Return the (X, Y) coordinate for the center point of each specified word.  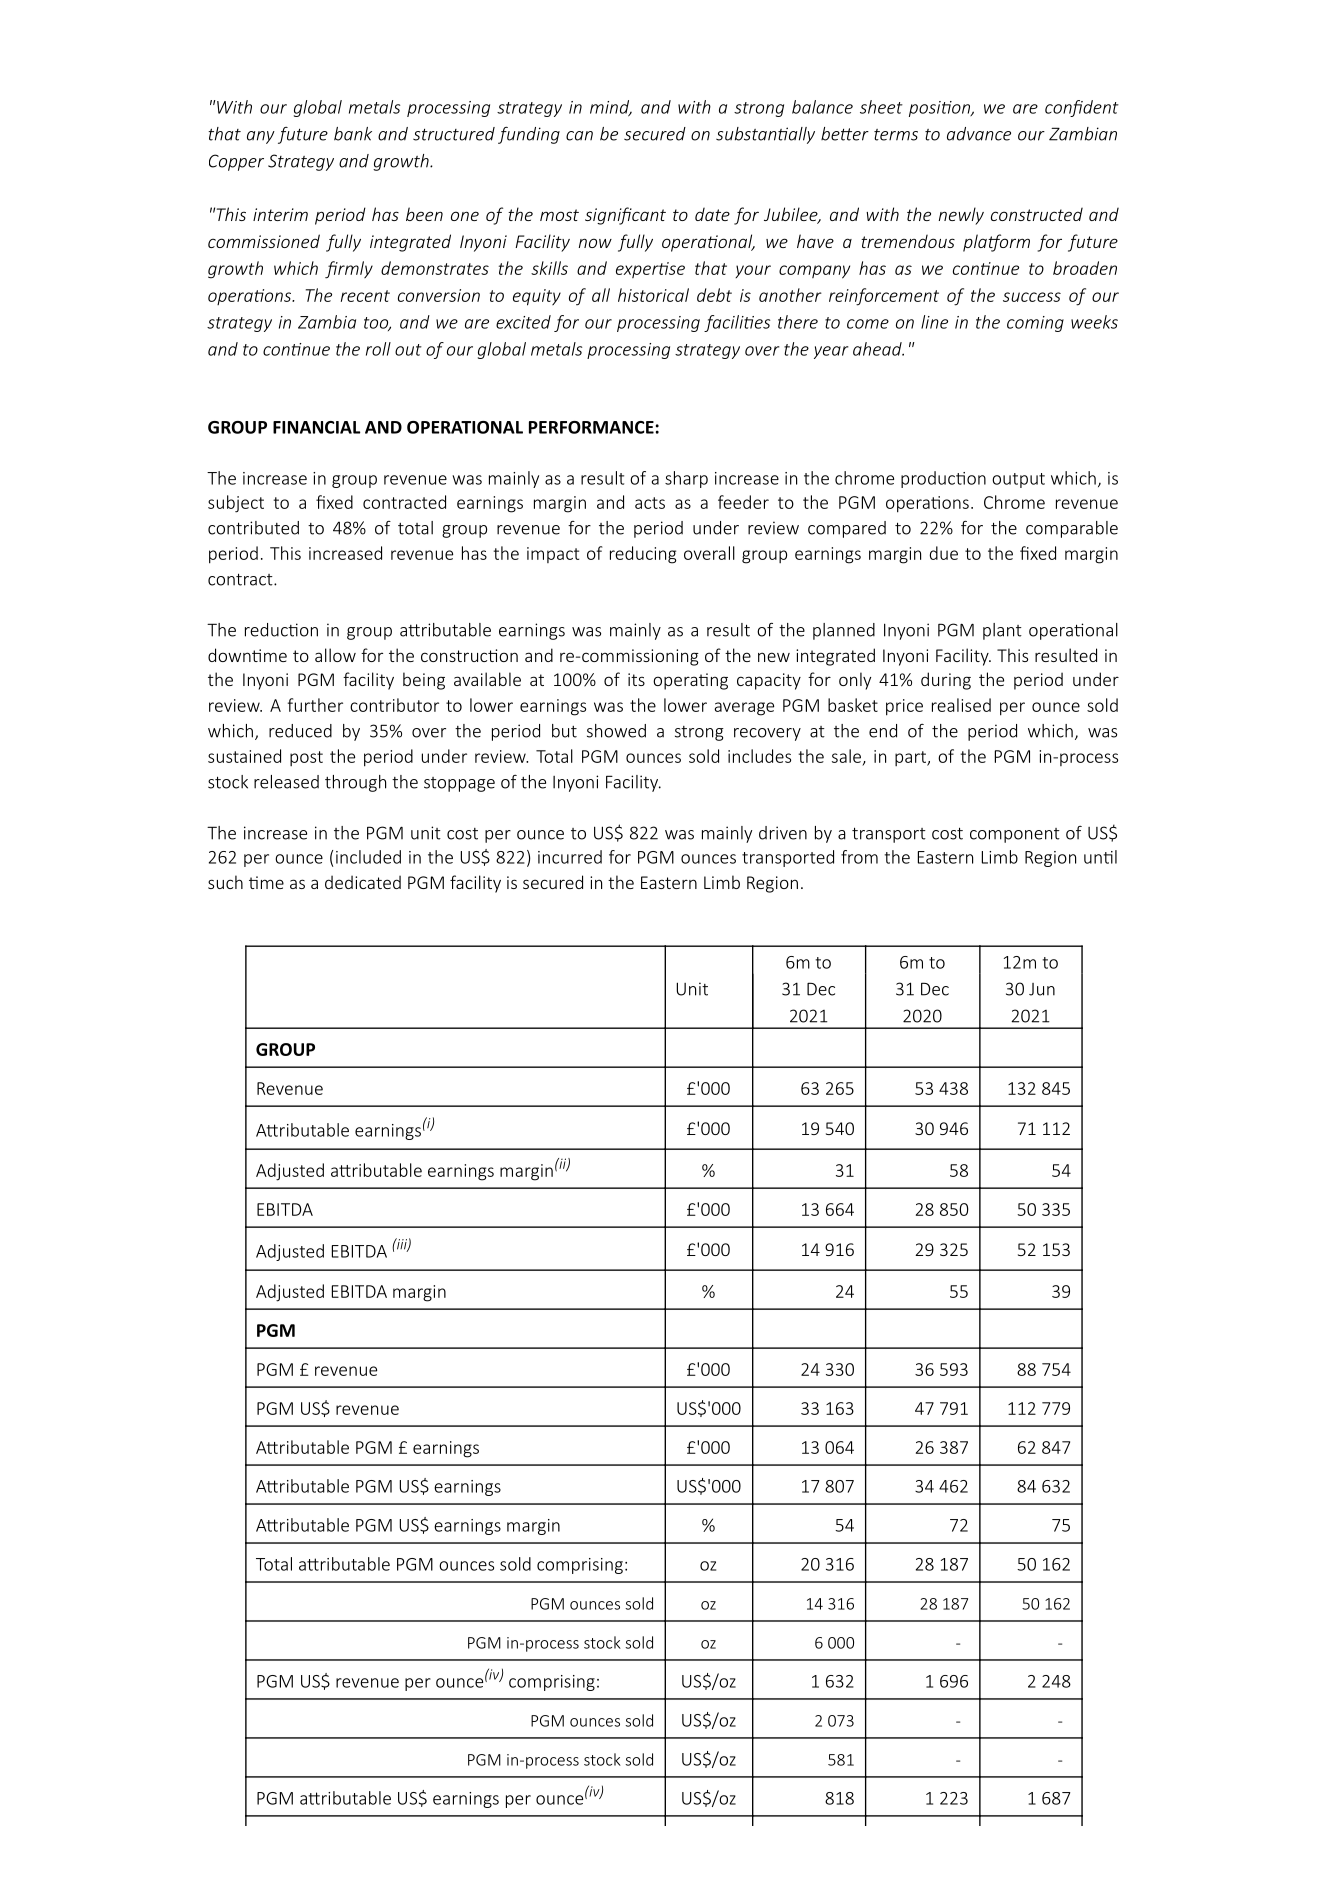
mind (611, 108)
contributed (253, 528)
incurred (570, 857)
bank (353, 134)
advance (979, 134)
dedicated (363, 882)
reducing (643, 555)
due (944, 553)
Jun (1042, 989)
